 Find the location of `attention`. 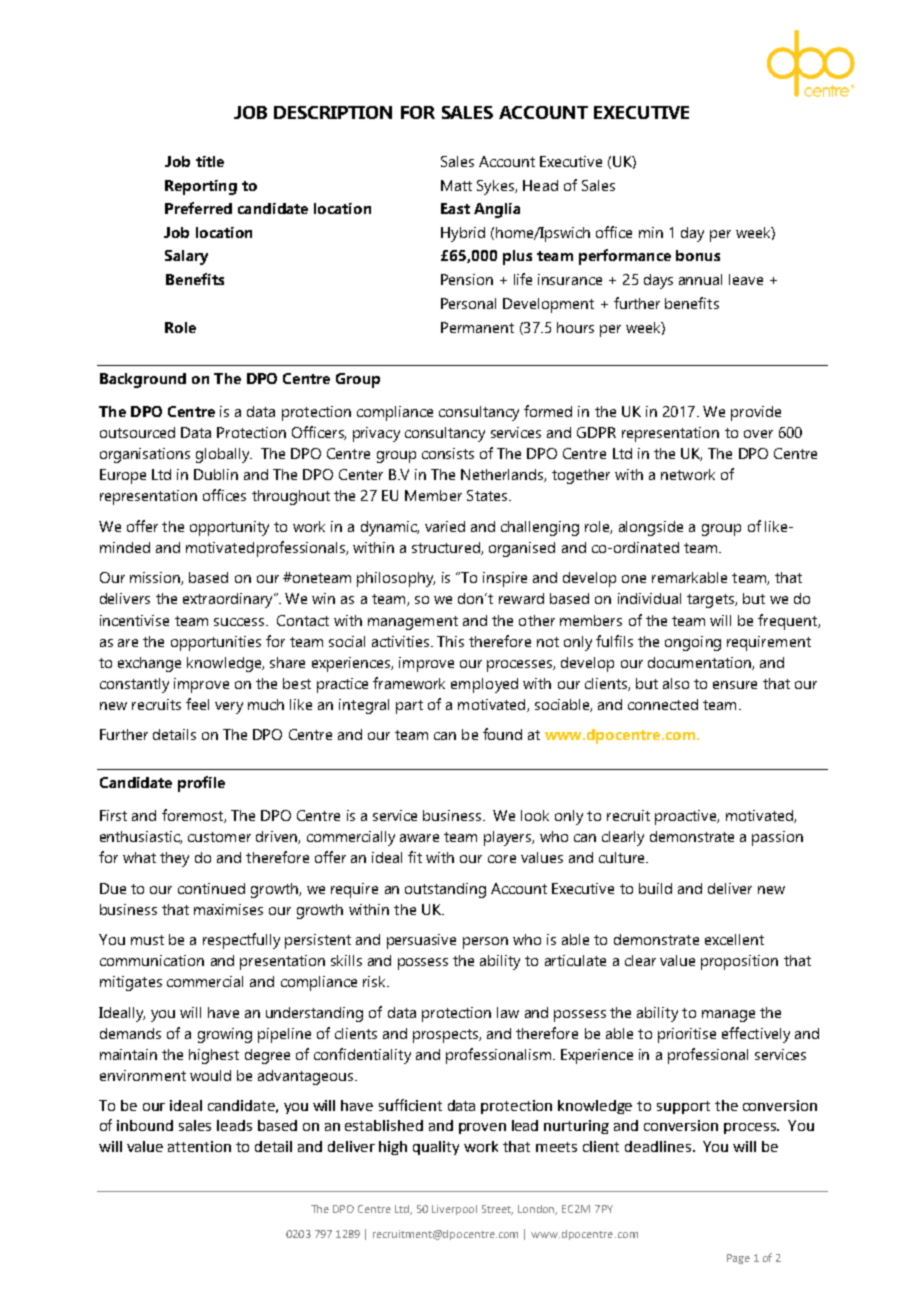

attention is located at coordinates (199, 1146).
